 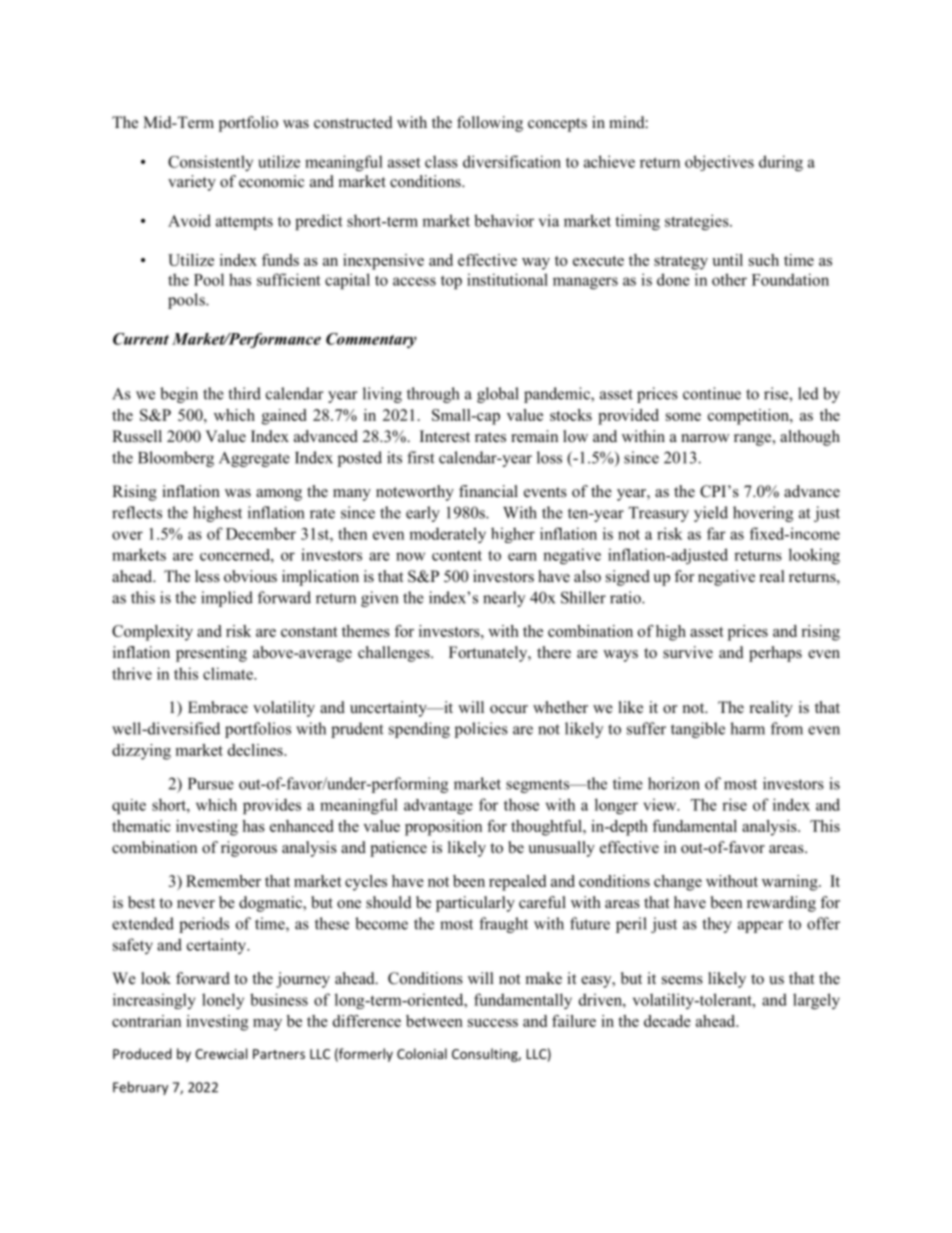 I want to click on objectives, so click(x=719, y=163).
